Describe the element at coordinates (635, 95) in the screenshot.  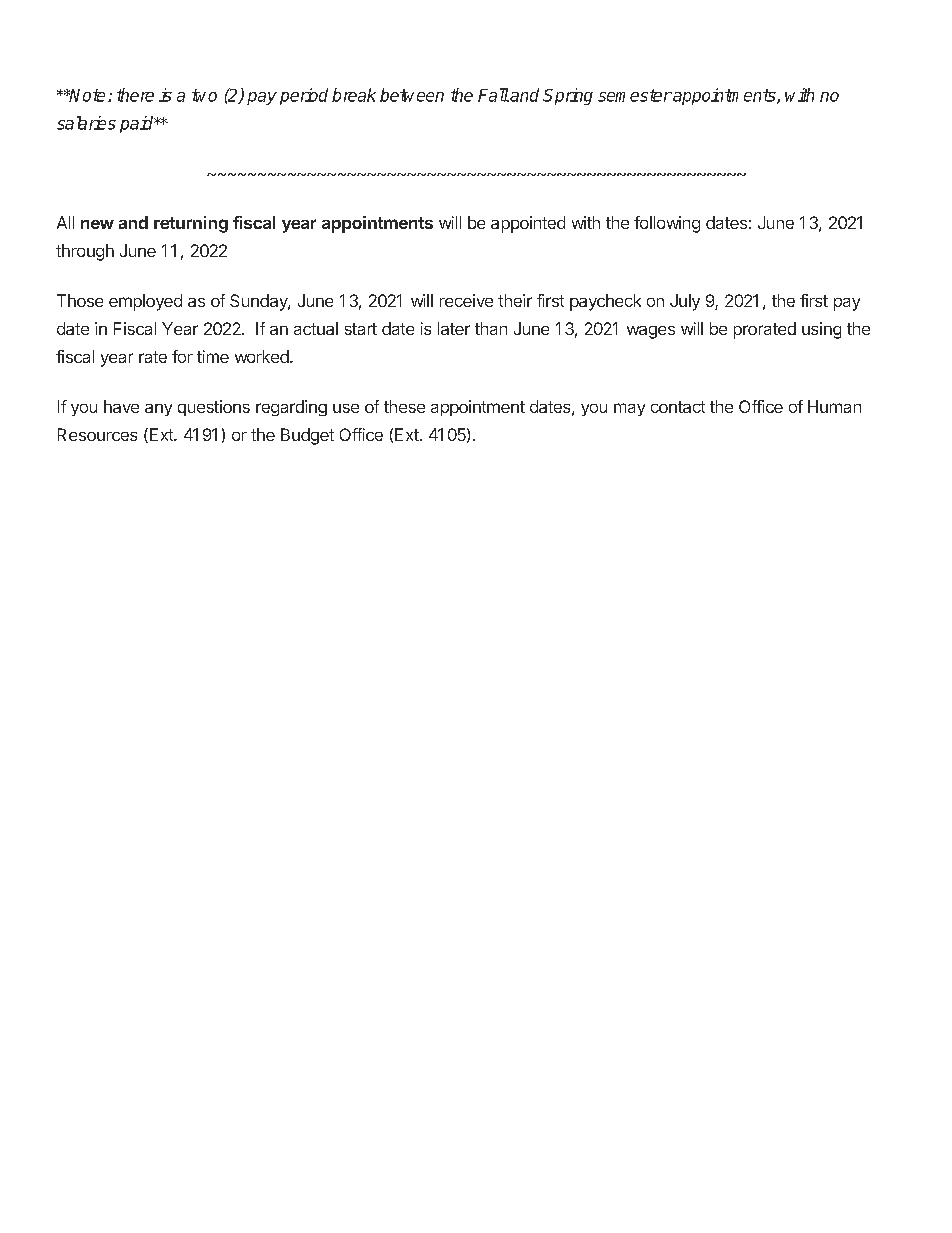
I see `semester` at that location.
